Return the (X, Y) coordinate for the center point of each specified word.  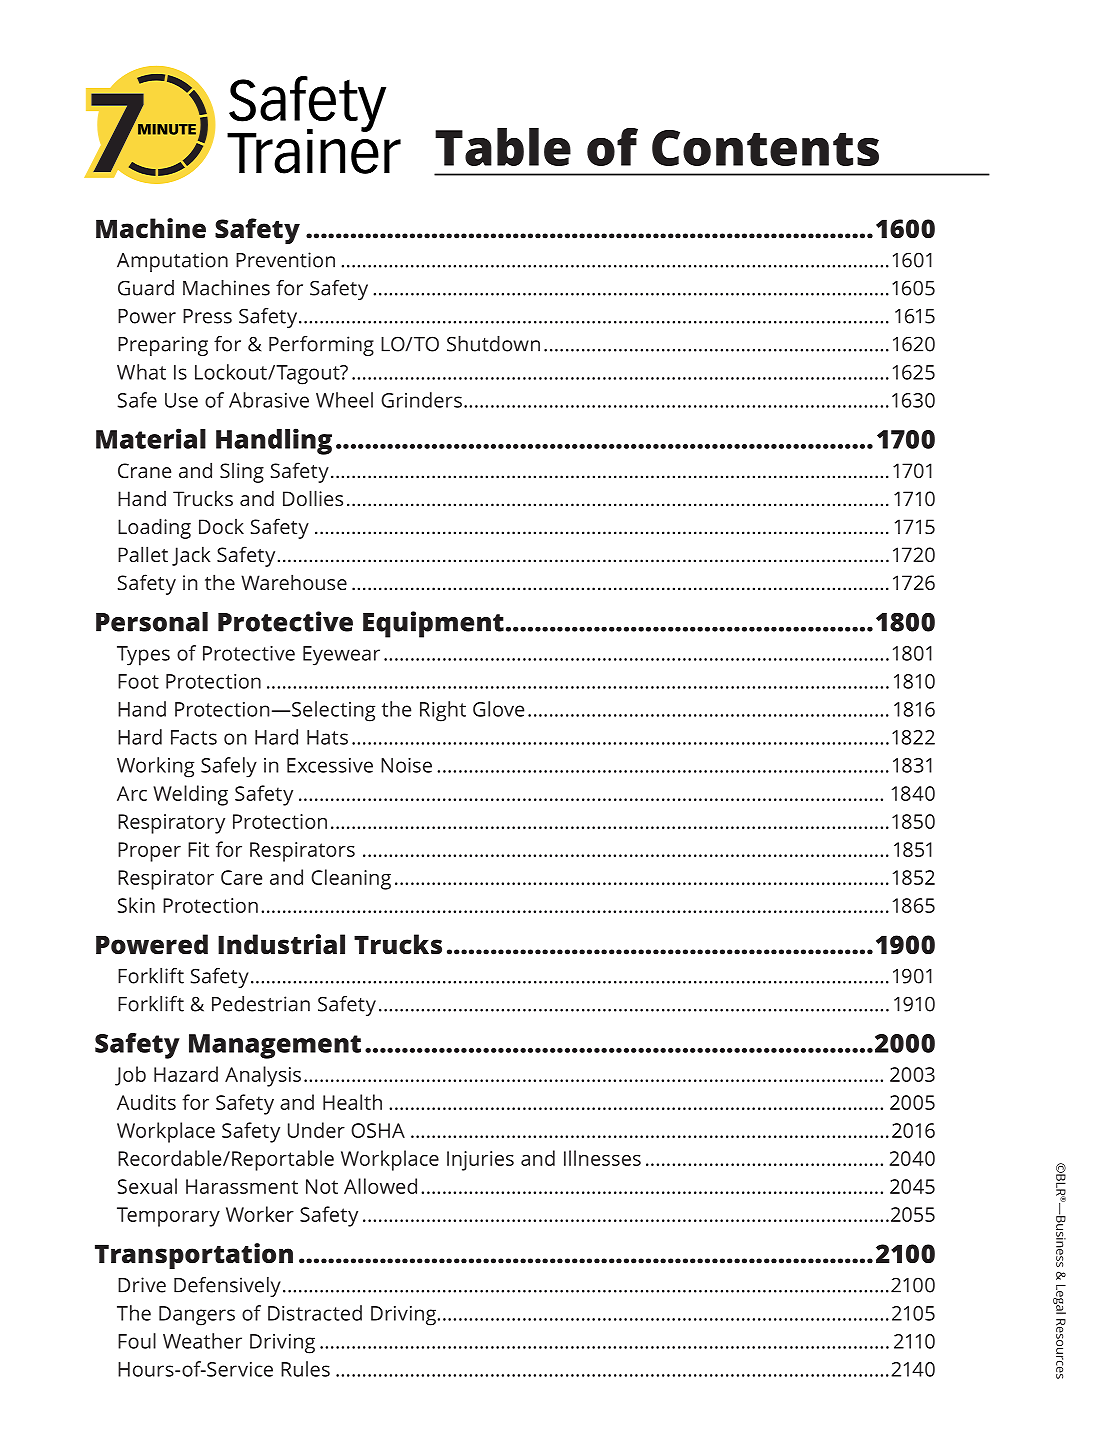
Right (443, 711)
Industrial (281, 944)
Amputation (172, 262)
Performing (321, 346)
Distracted (315, 1313)
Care (241, 877)
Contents (765, 148)
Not (322, 1186)
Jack (191, 556)
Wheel (344, 400)
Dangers (197, 1316)
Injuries (480, 1161)
